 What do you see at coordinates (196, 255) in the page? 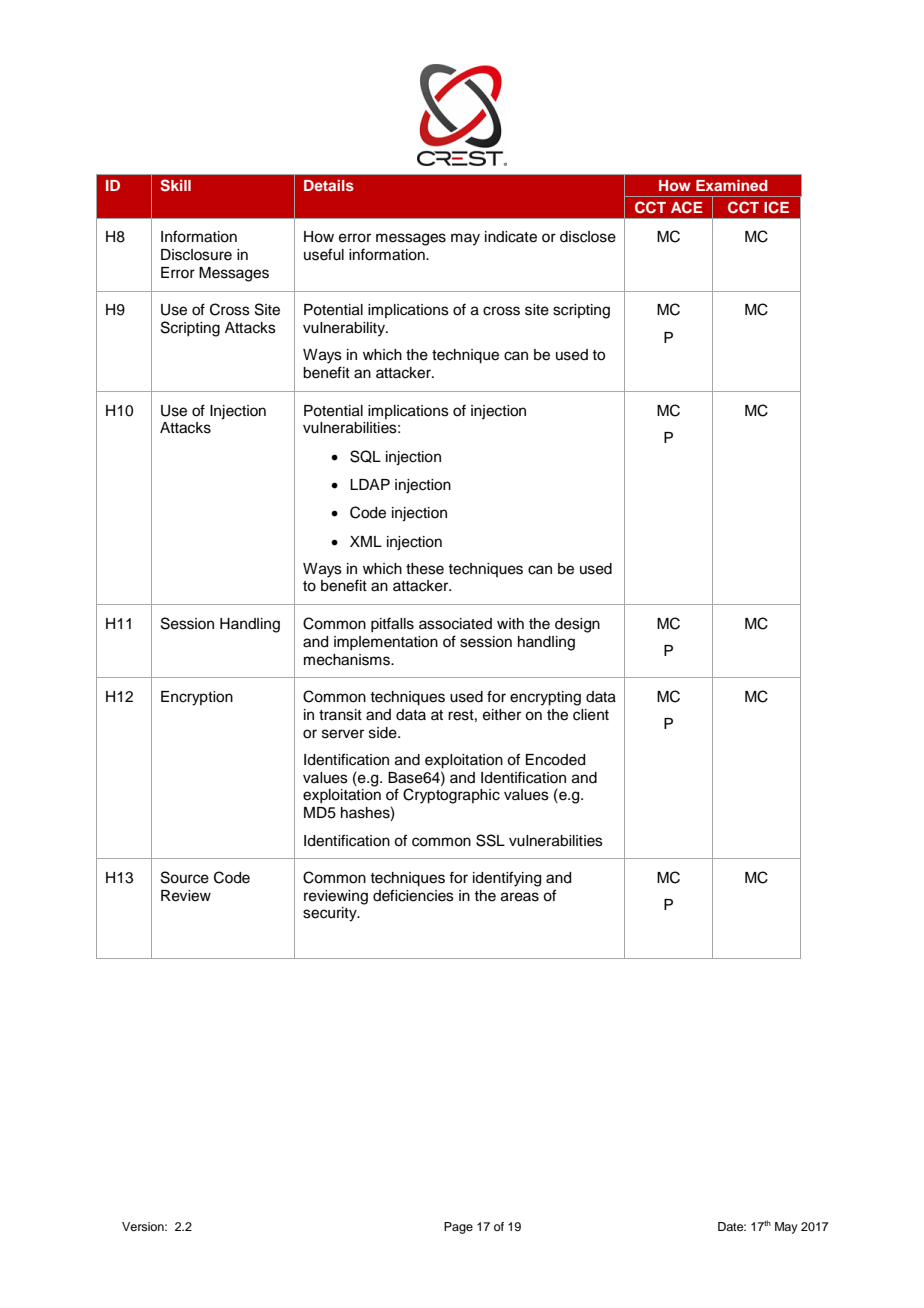
I see `Disclosure` at bounding box center [196, 255].
